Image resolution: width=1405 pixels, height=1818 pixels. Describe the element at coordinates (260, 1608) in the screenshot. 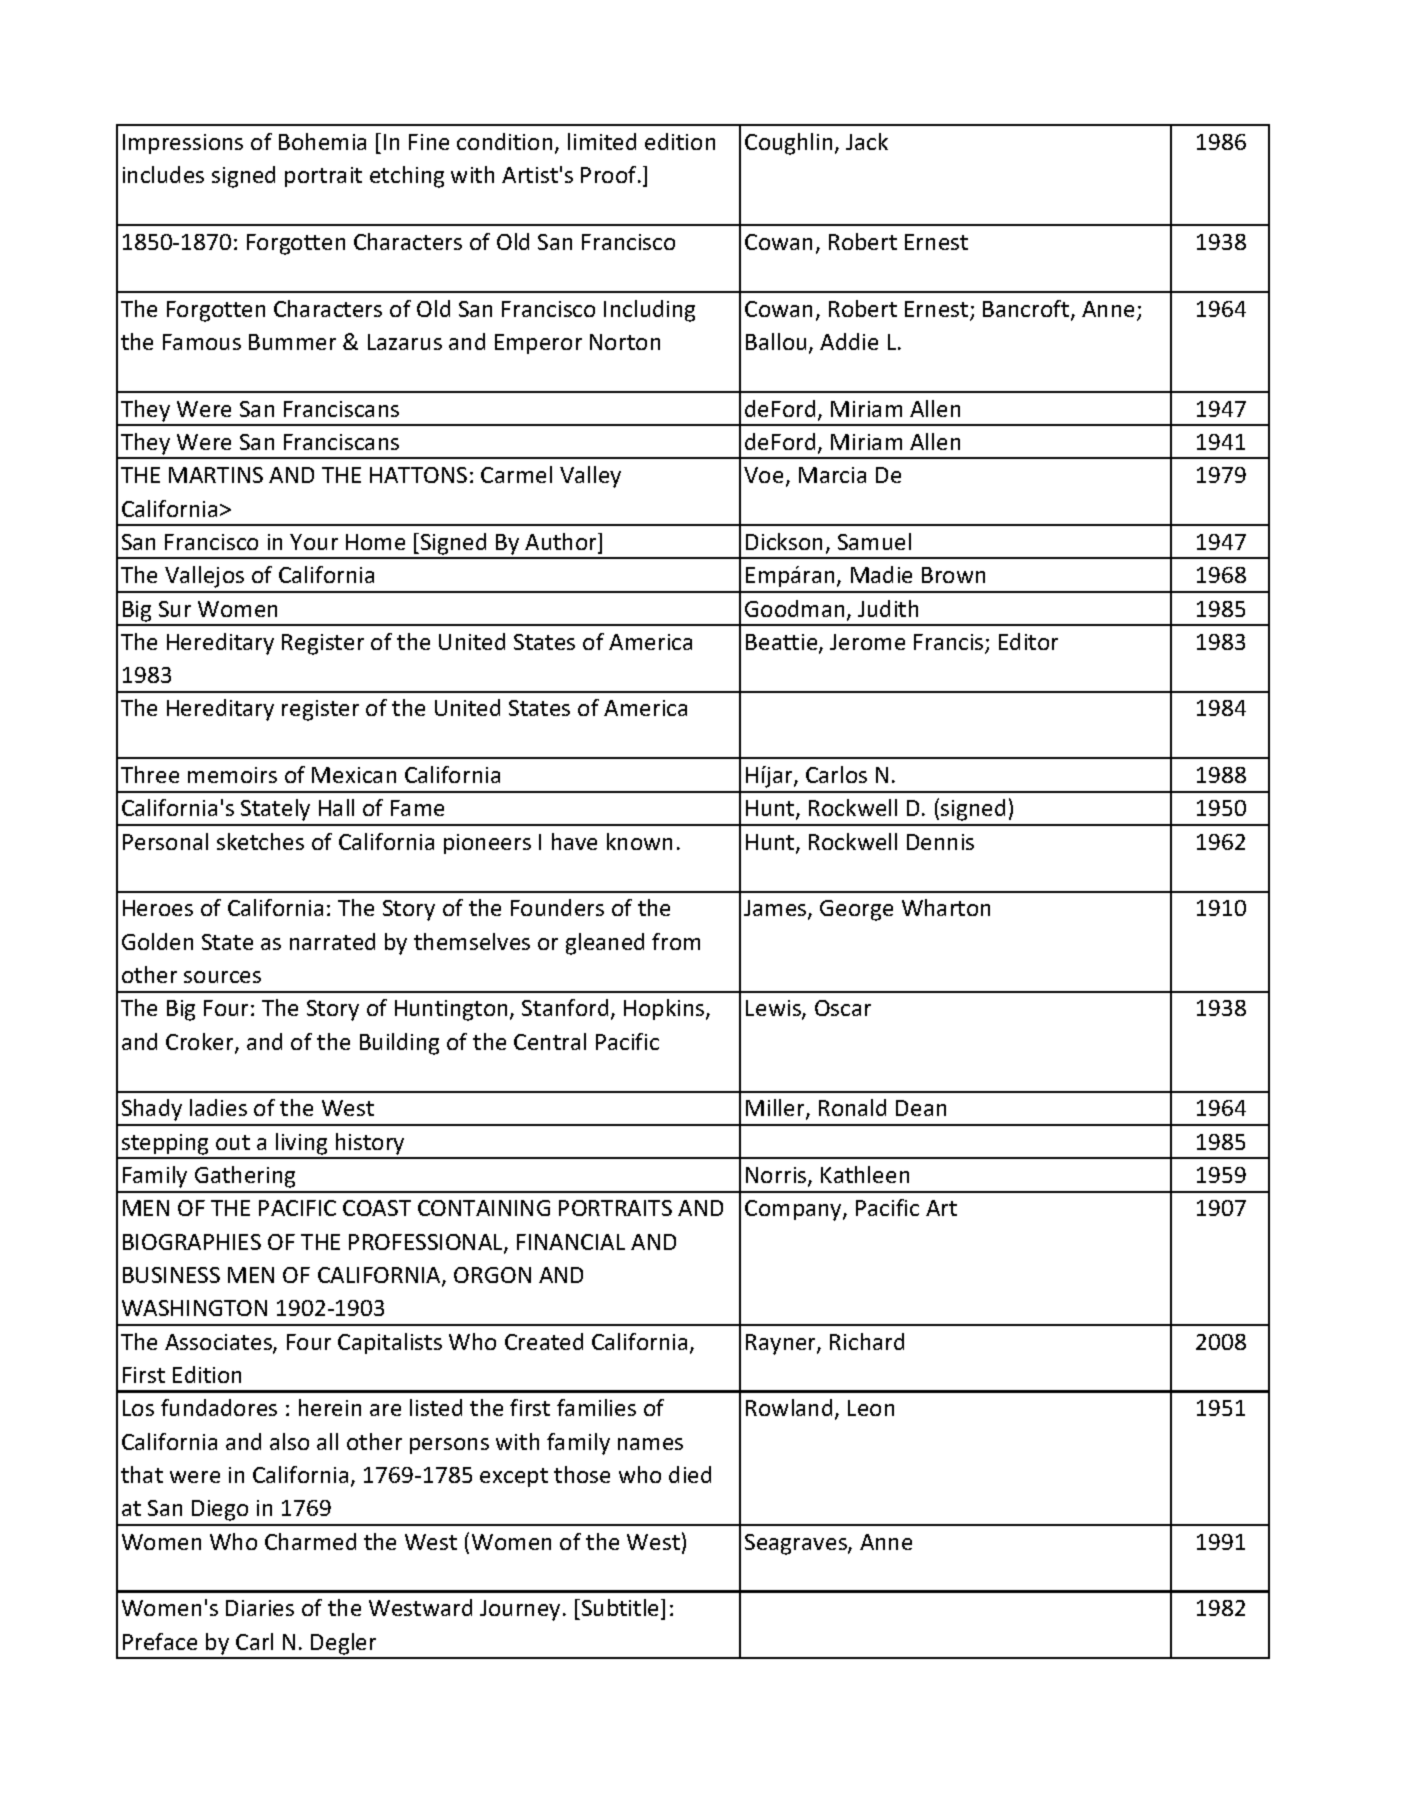

I see `Diaries` at that location.
